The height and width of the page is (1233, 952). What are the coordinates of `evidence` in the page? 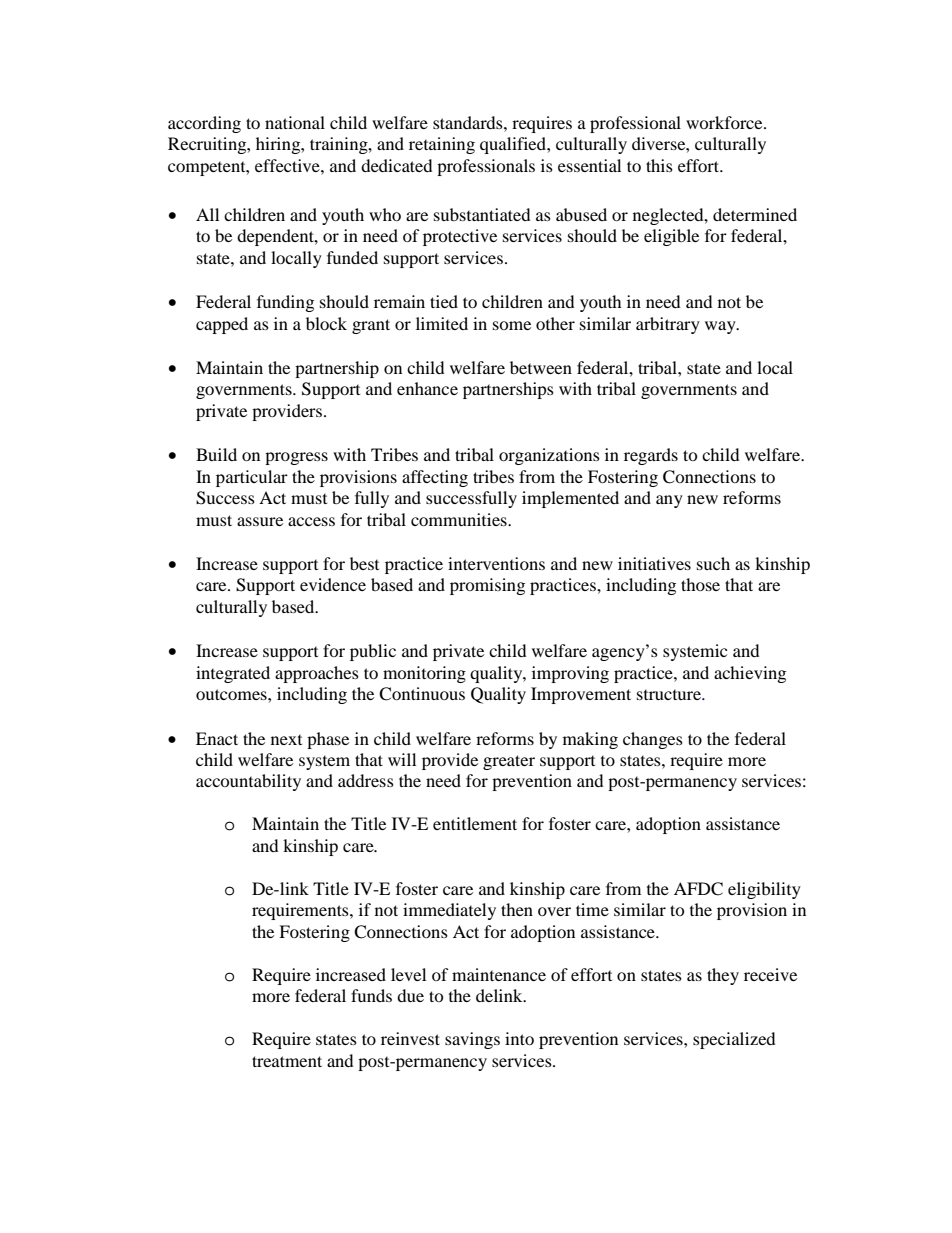 It's located at (333, 584).
